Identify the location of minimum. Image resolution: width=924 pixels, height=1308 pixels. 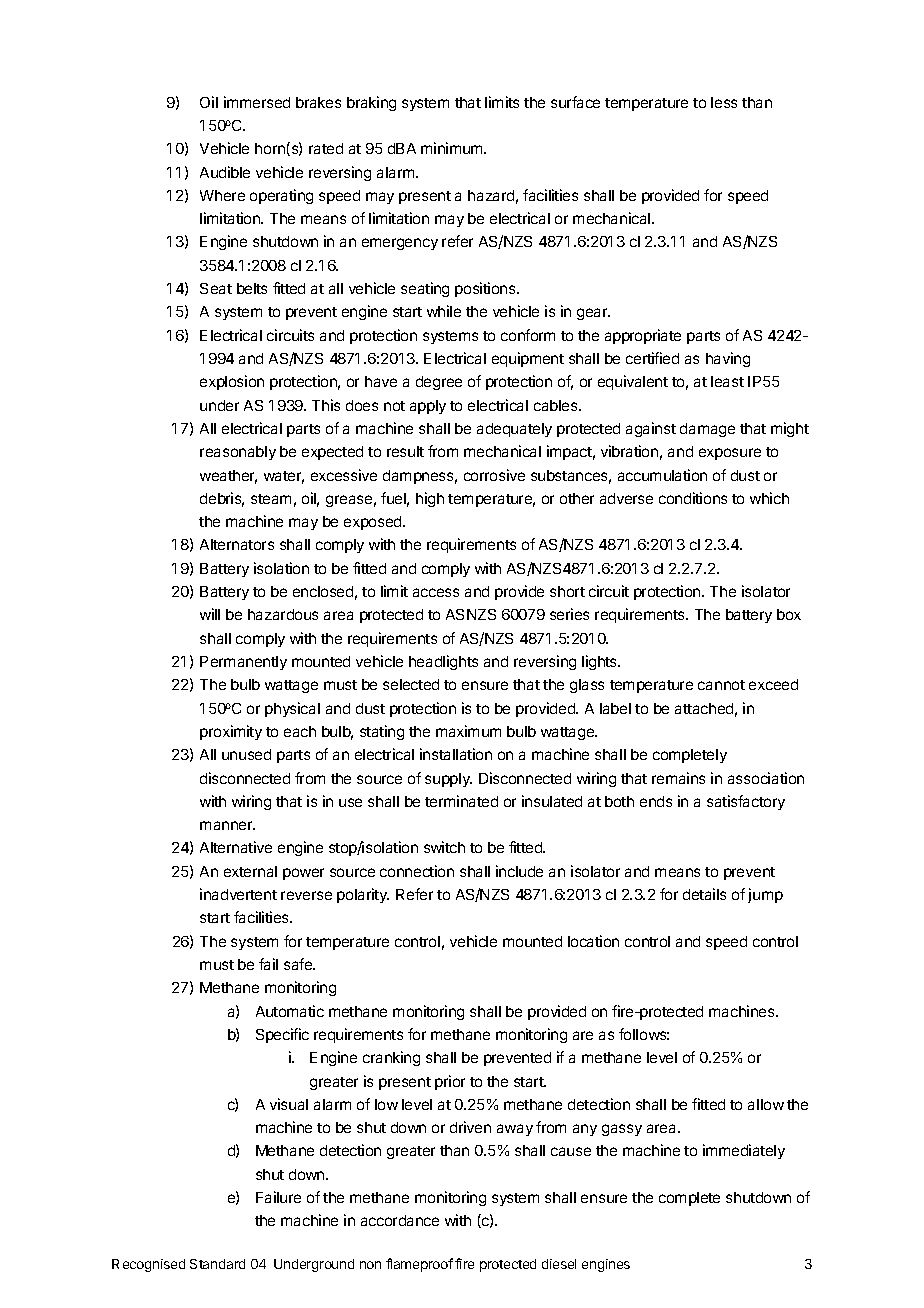
(453, 148).
